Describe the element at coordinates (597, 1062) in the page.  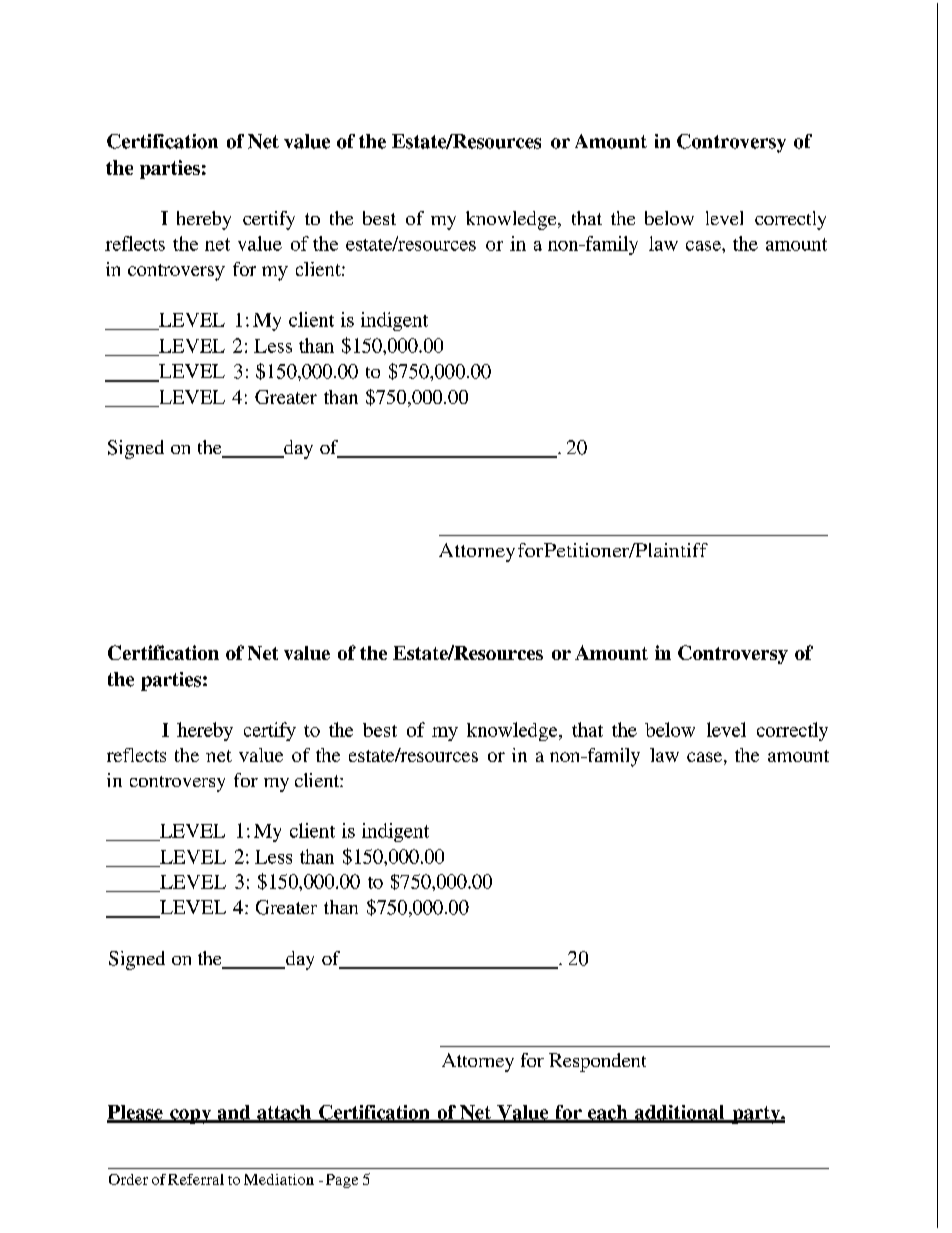
I see `Respondent` at that location.
